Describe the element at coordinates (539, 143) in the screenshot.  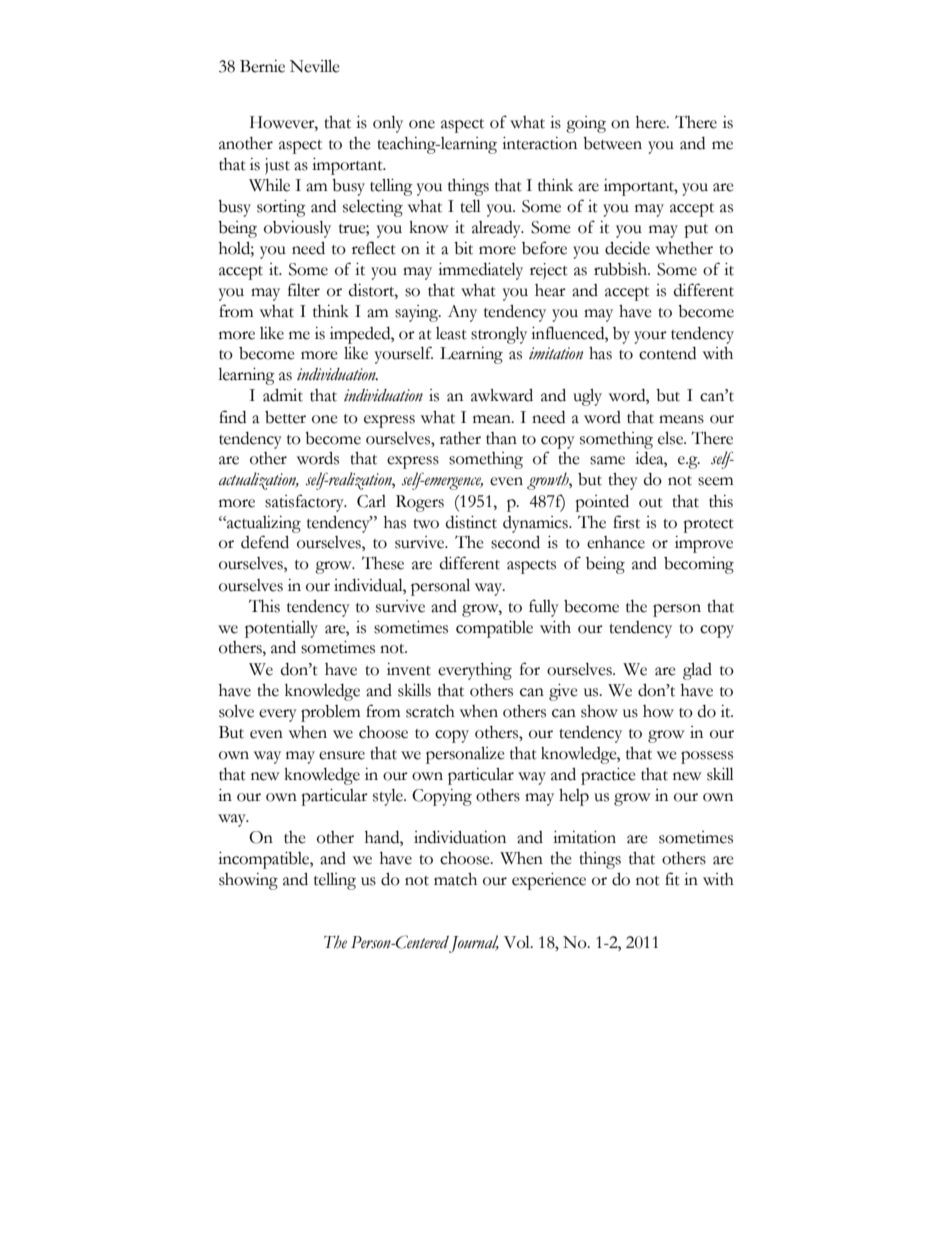
I see `interaction` at that location.
